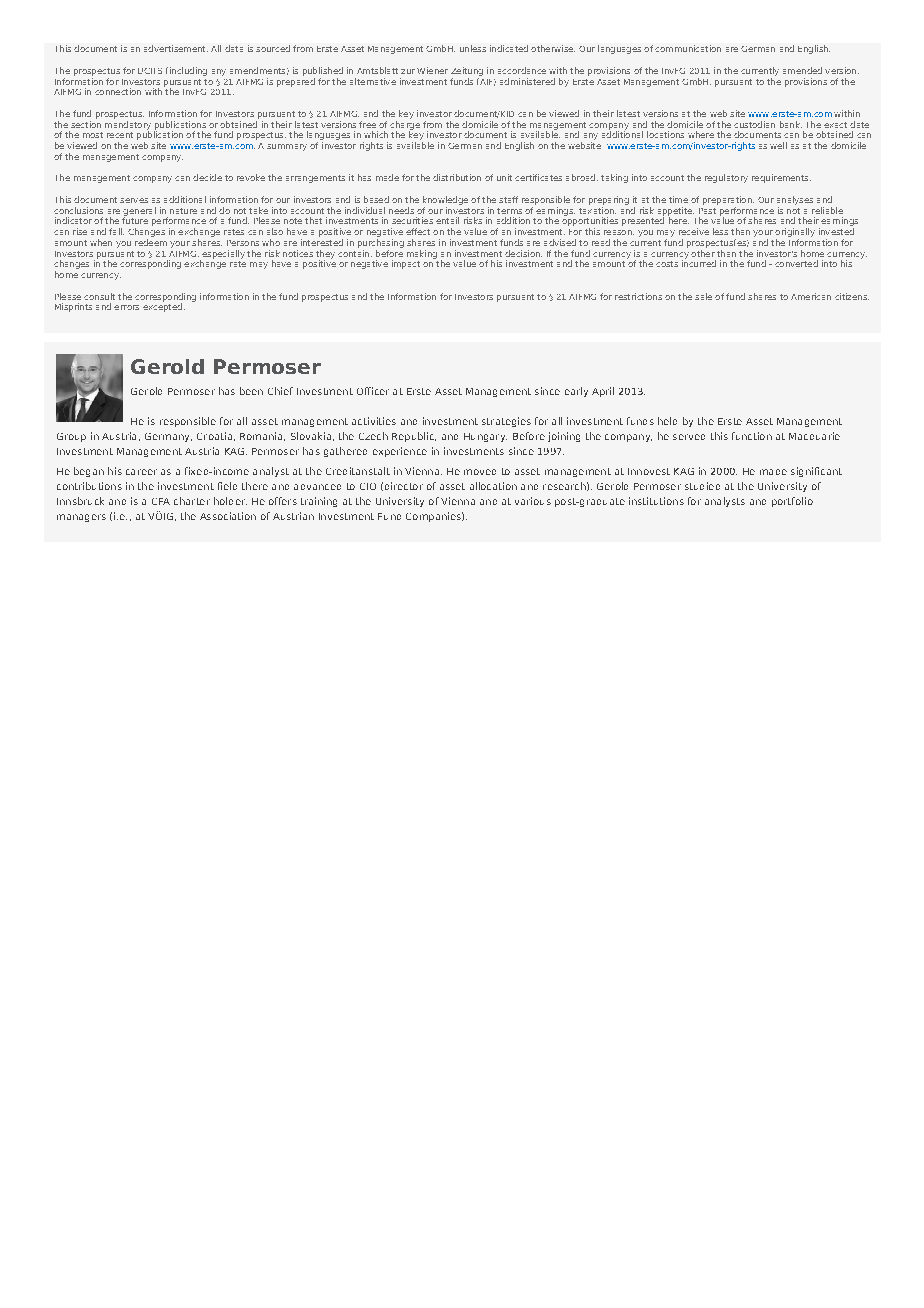  Describe the element at coordinates (162, 306) in the screenshot. I see `excepted` at that location.
